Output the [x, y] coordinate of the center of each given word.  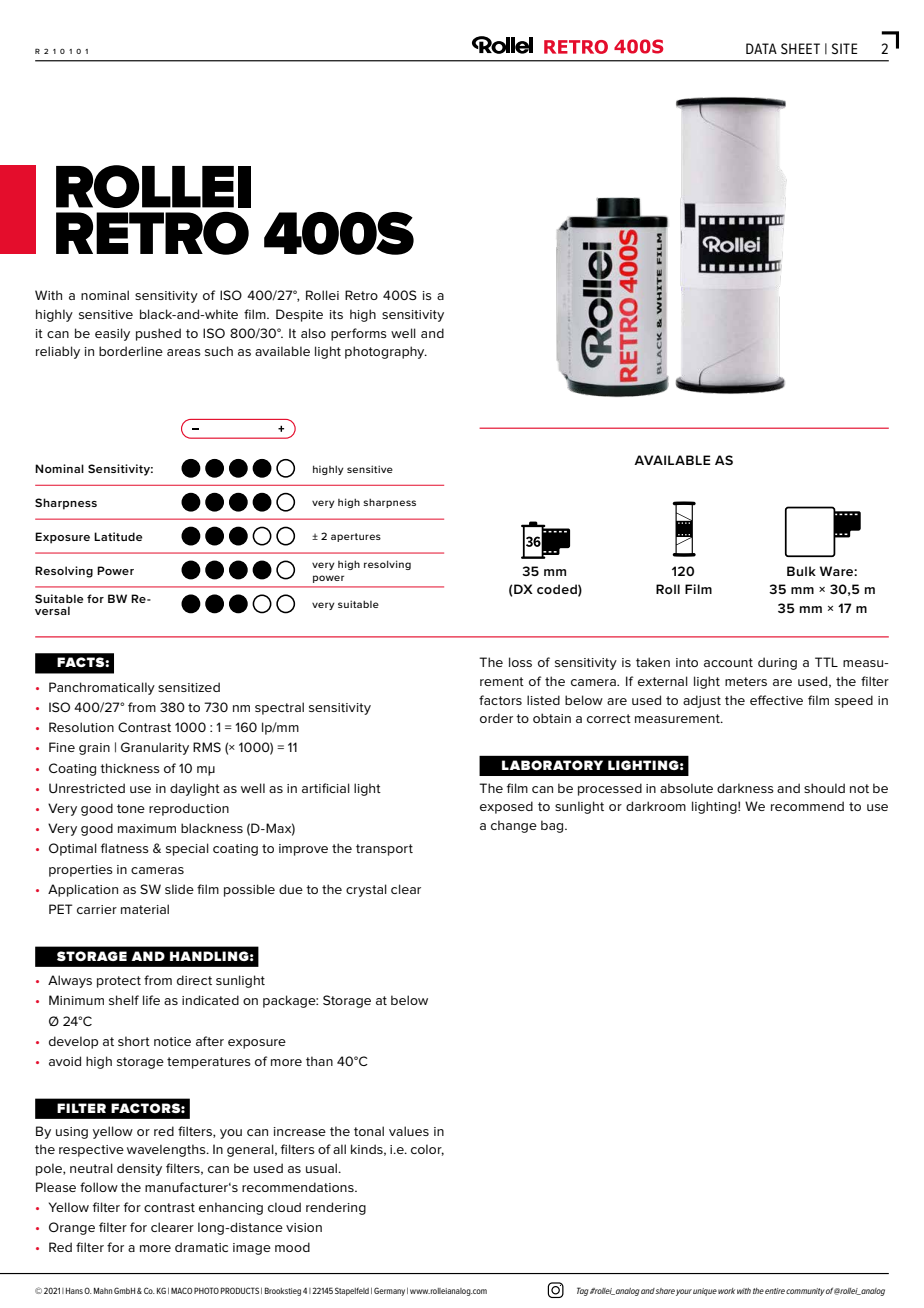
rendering [336, 1208]
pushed [158, 334]
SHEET [800, 48]
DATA [761, 48]
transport [384, 850]
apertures [356, 537]
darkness [745, 788]
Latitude [118, 536]
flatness [125, 848]
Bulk [801, 571]
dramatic [201, 1247]
